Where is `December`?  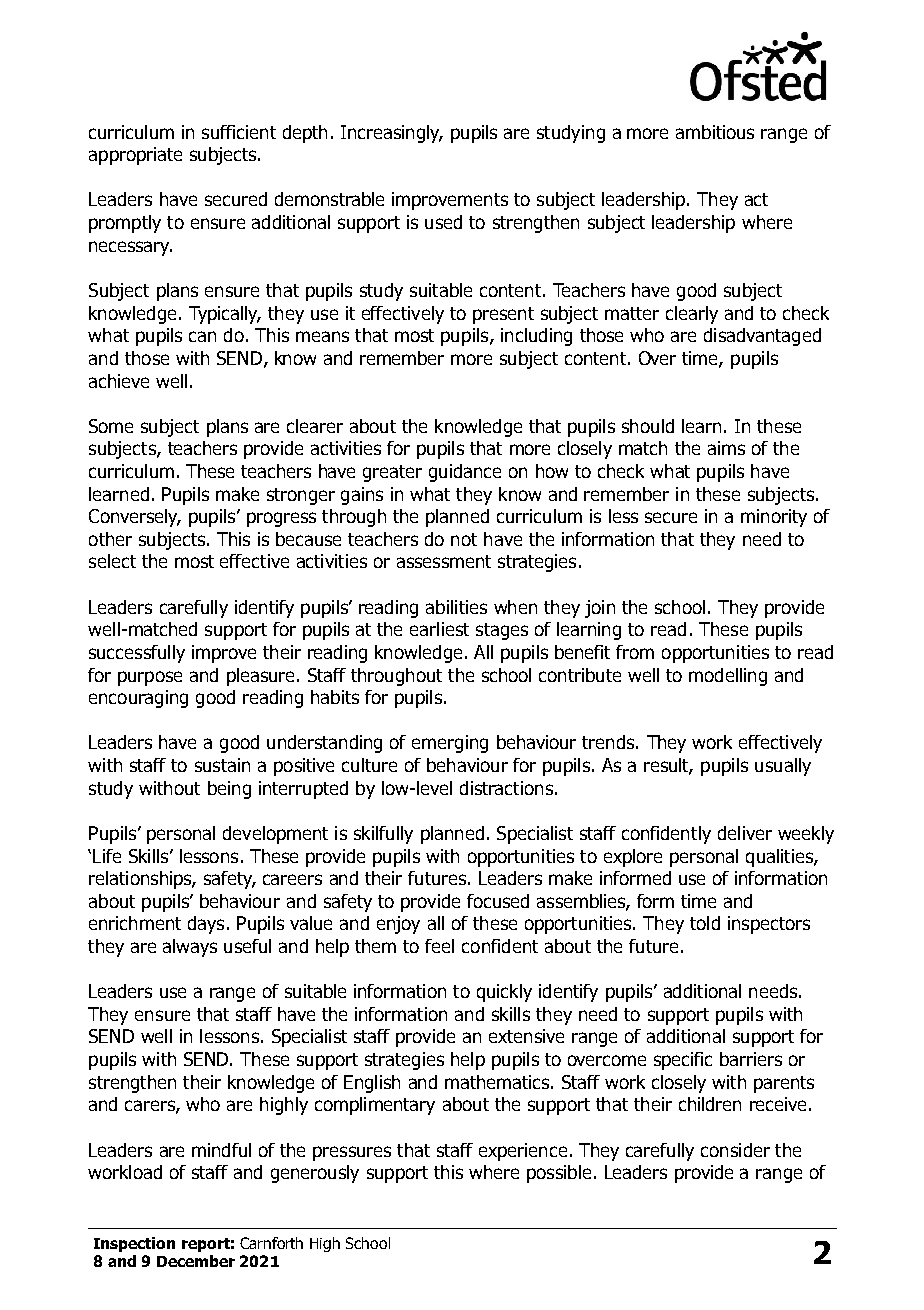 December is located at coordinates (196, 1261).
